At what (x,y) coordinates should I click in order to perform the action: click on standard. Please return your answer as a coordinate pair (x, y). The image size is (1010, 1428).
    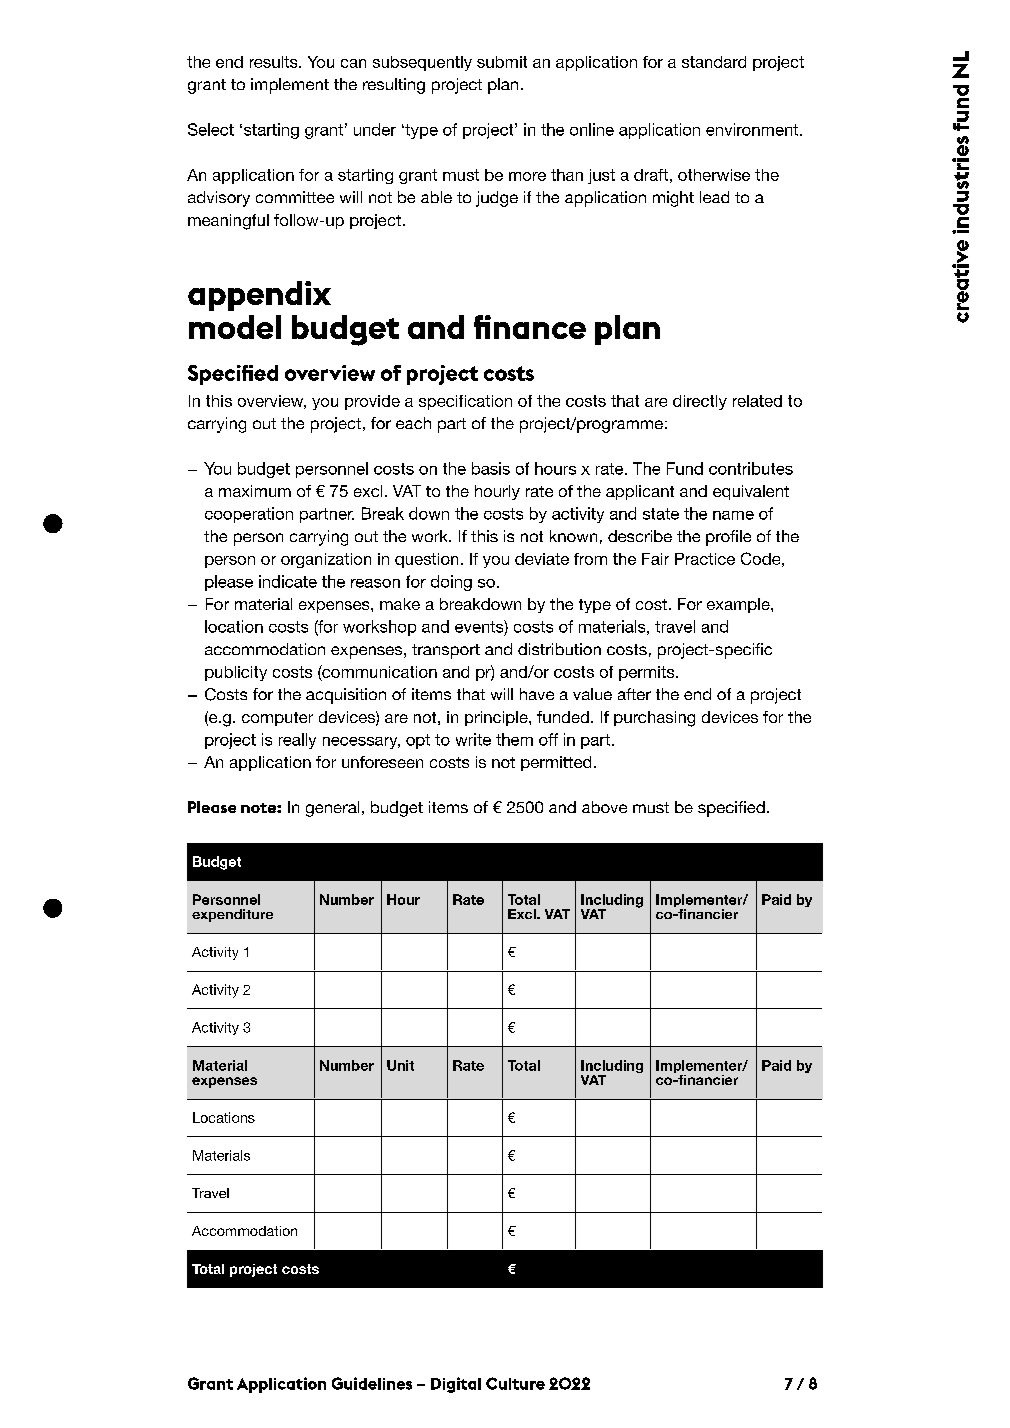
    Looking at the image, I should click on (714, 62).
